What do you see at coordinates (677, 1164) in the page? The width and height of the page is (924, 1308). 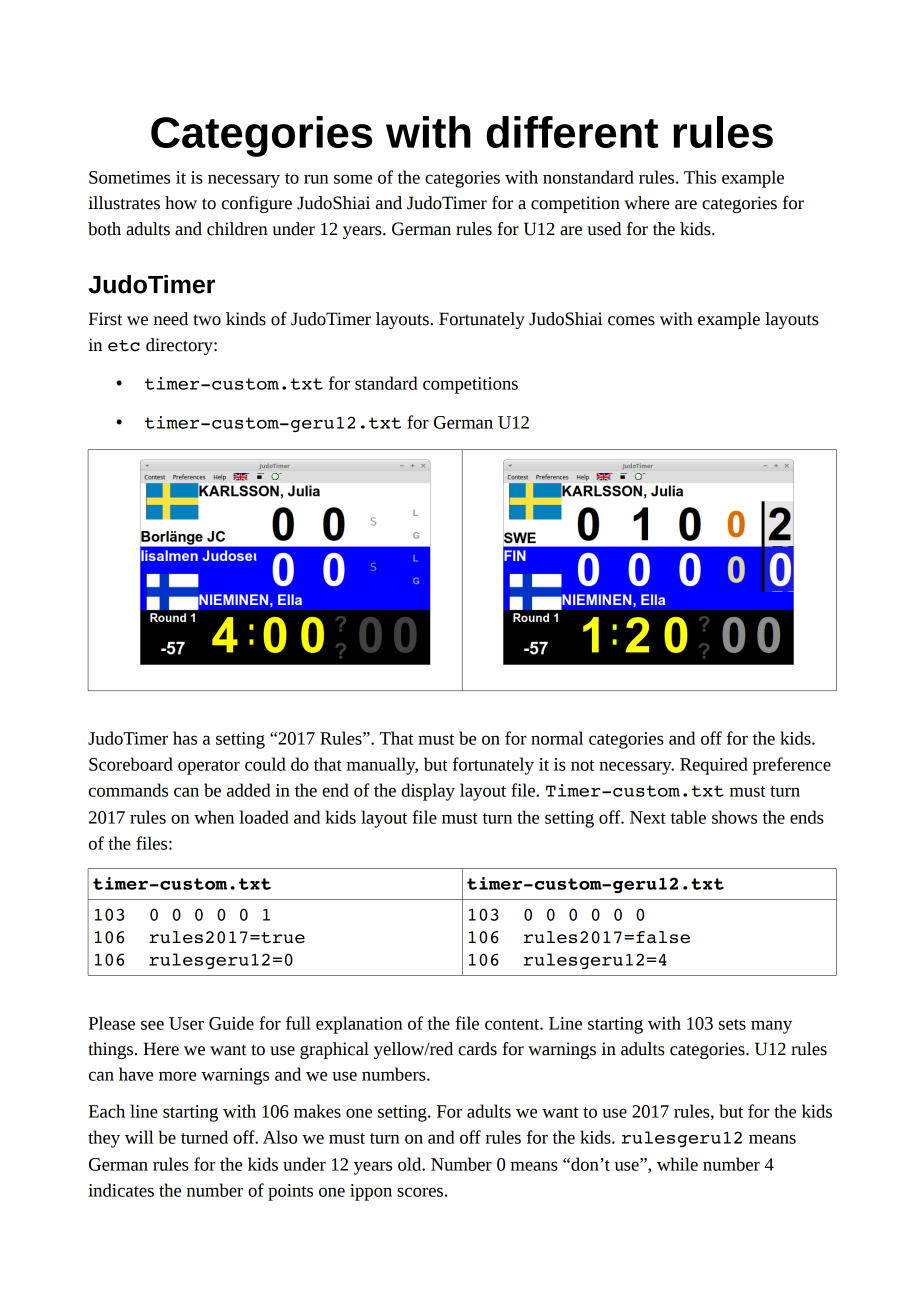 I see `while` at bounding box center [677, 1164].
